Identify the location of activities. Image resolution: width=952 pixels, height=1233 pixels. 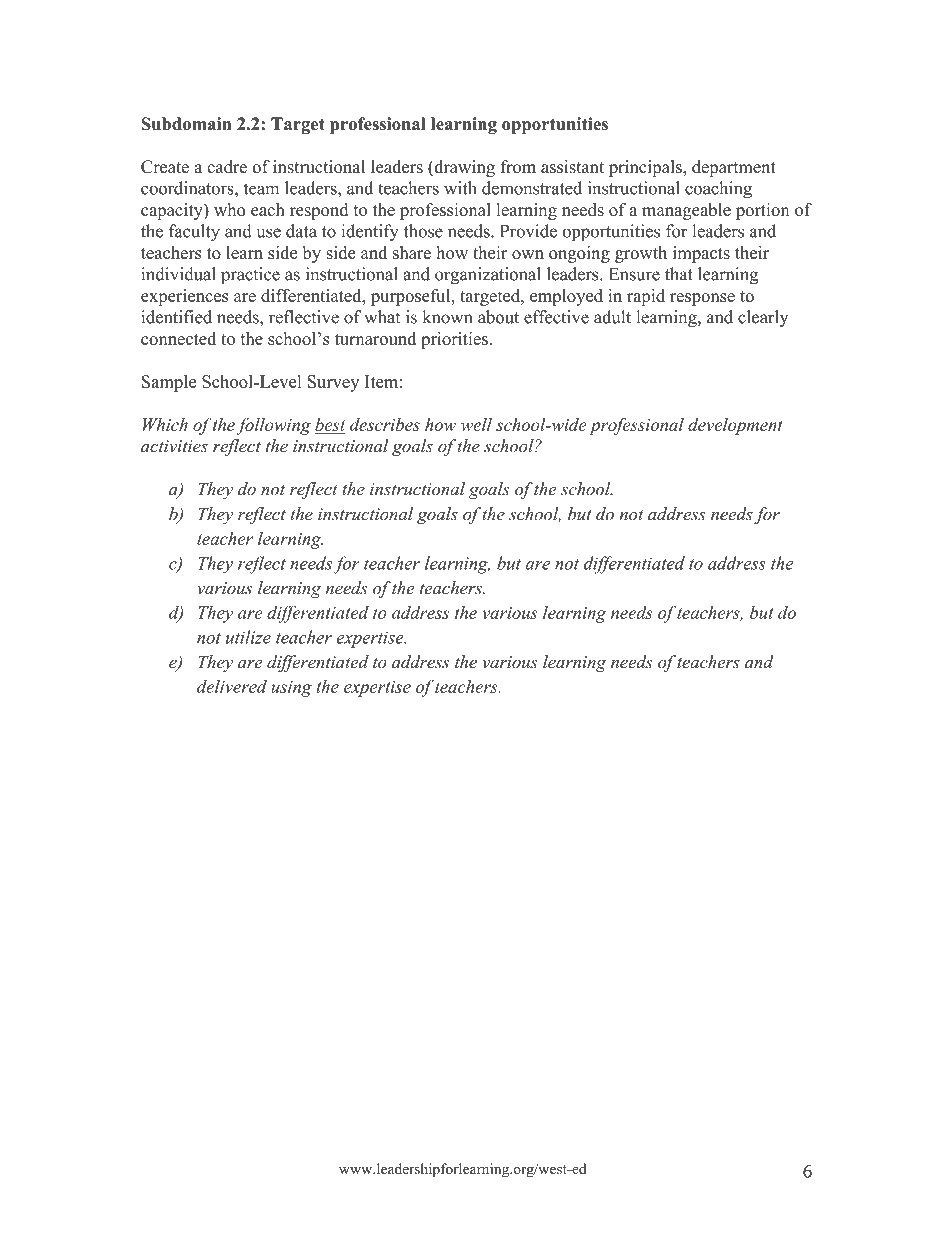
(174, 446).
